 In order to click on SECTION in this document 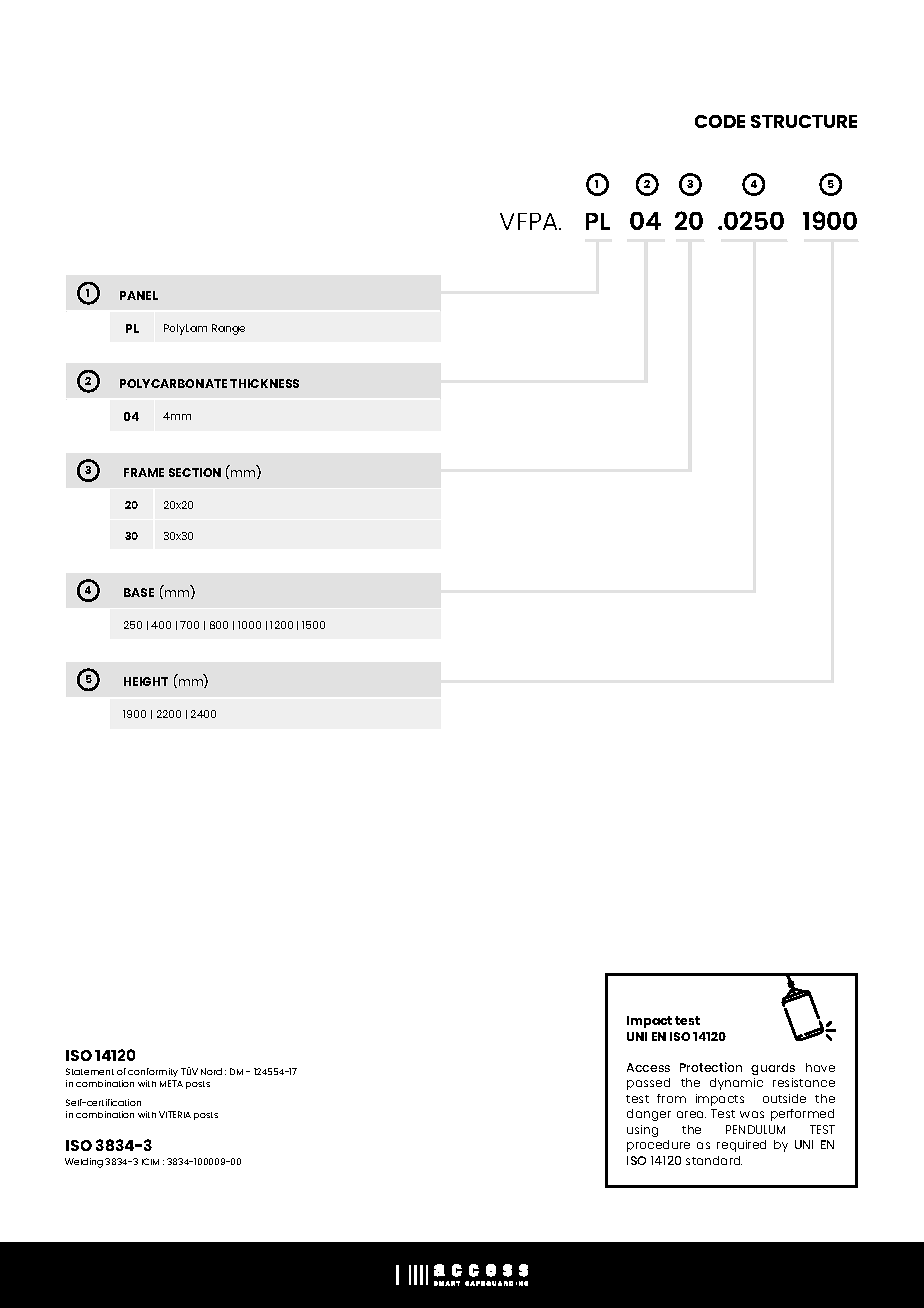, I will do `click(195, 472)`.
